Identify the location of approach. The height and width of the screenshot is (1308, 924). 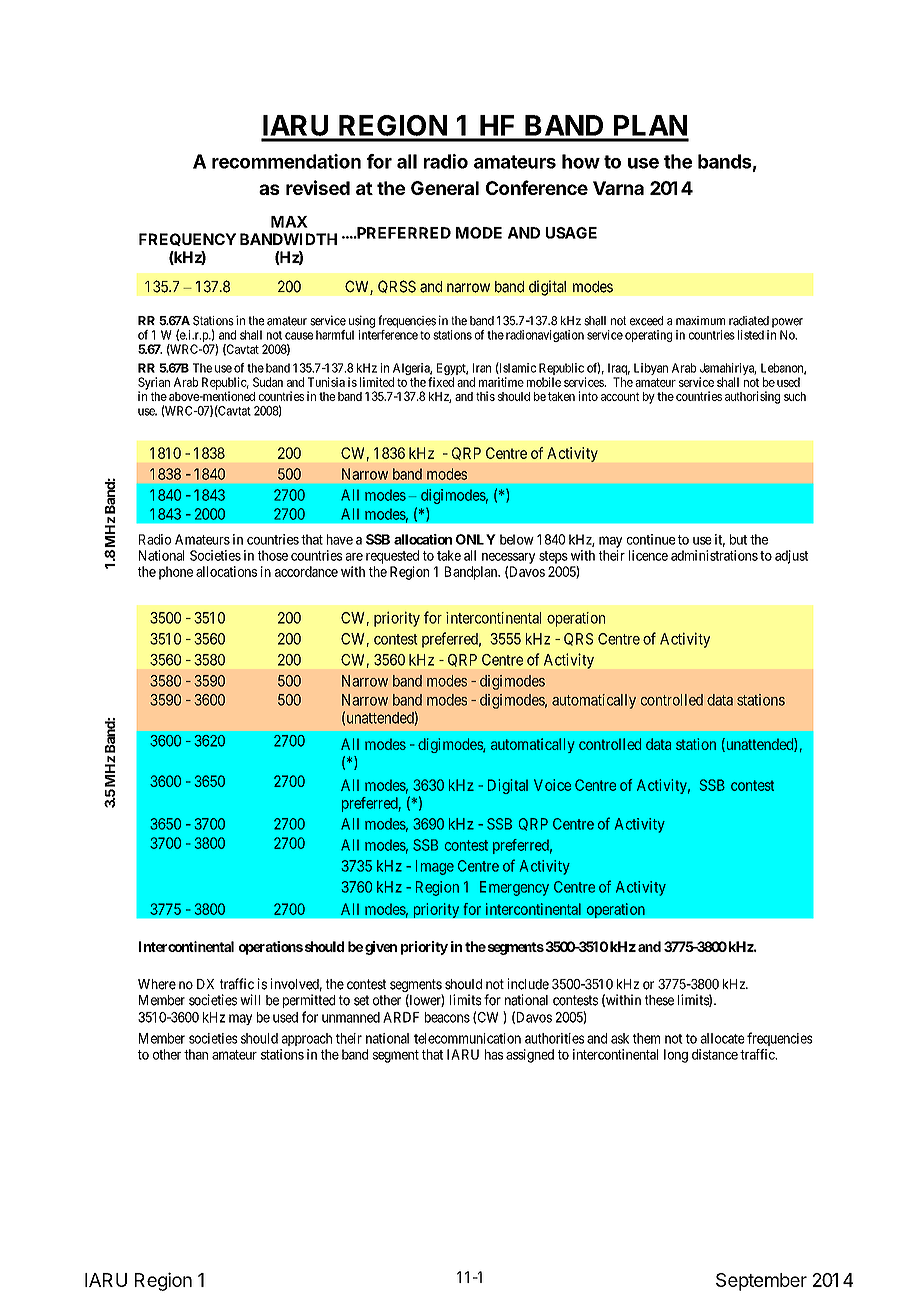
(307, 1039).
